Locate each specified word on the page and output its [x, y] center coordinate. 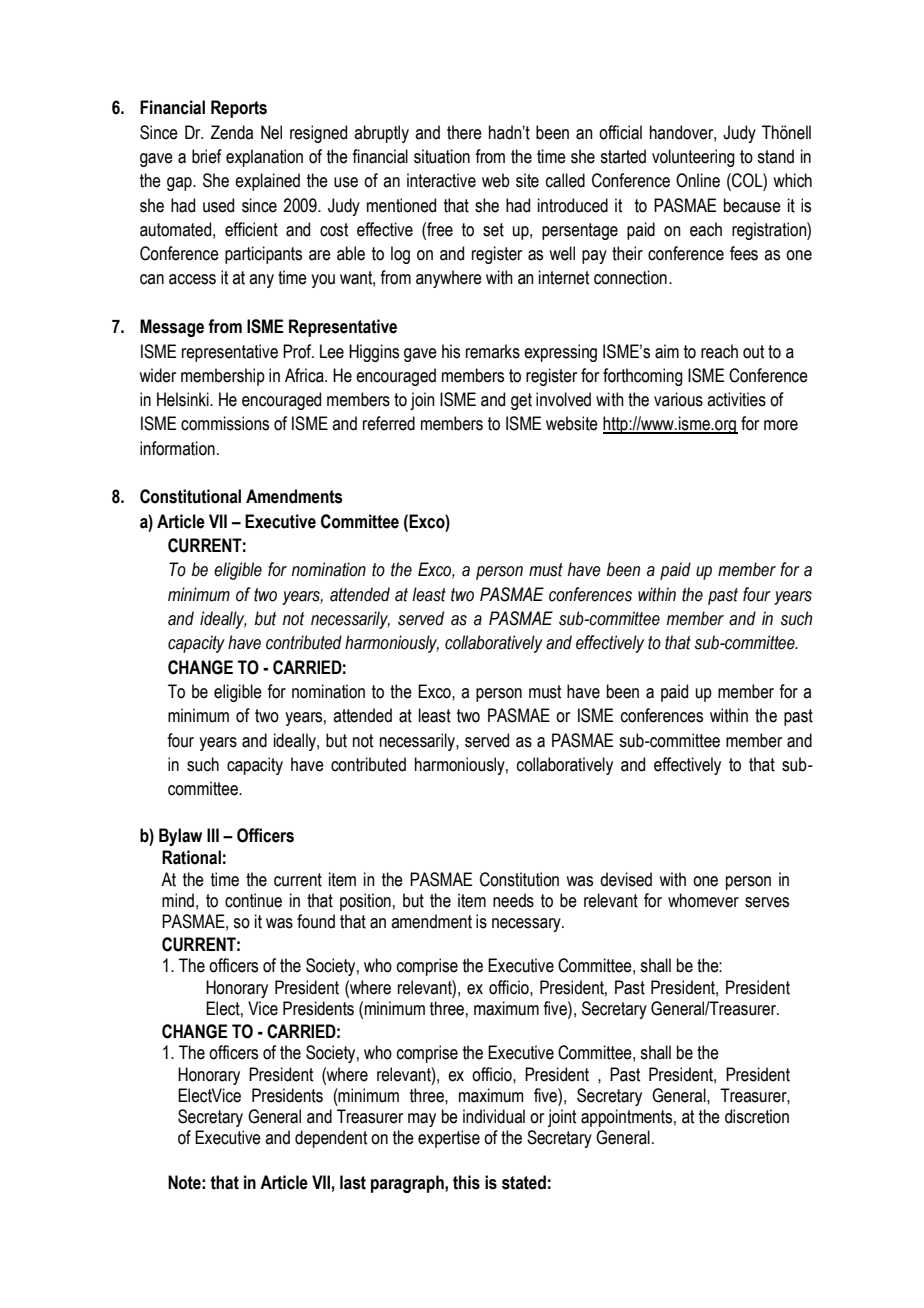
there [464, 132]
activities [736, 399]
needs [513, 900]
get [521, 401]
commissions [225, 423]
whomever [703, 900]
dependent [331, 1139]
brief [207, 156]
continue [253, 900]
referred [389, 423]
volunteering [693, 158]
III [213, 835]
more [781, 425]
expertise [449, 1139]
